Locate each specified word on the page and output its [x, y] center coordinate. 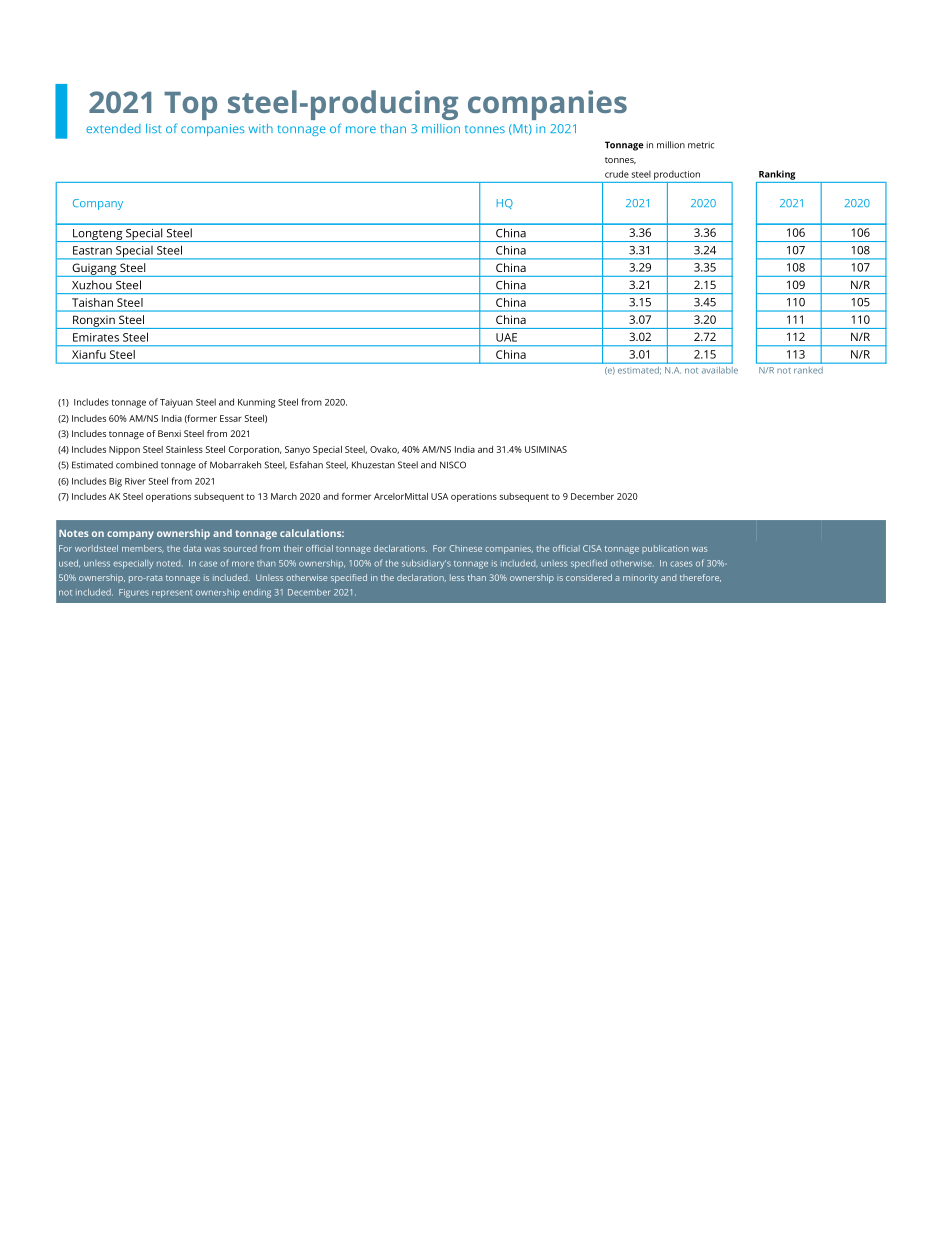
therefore [700, 578]
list [153, 128]
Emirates [96, 337]
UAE [506, 337]
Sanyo [297, 450]
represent [172, 594]
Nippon [124, 450]
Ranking [777, 175]
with [261, 128]
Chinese [465, 548]
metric [701, 145]
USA [439, 496]
